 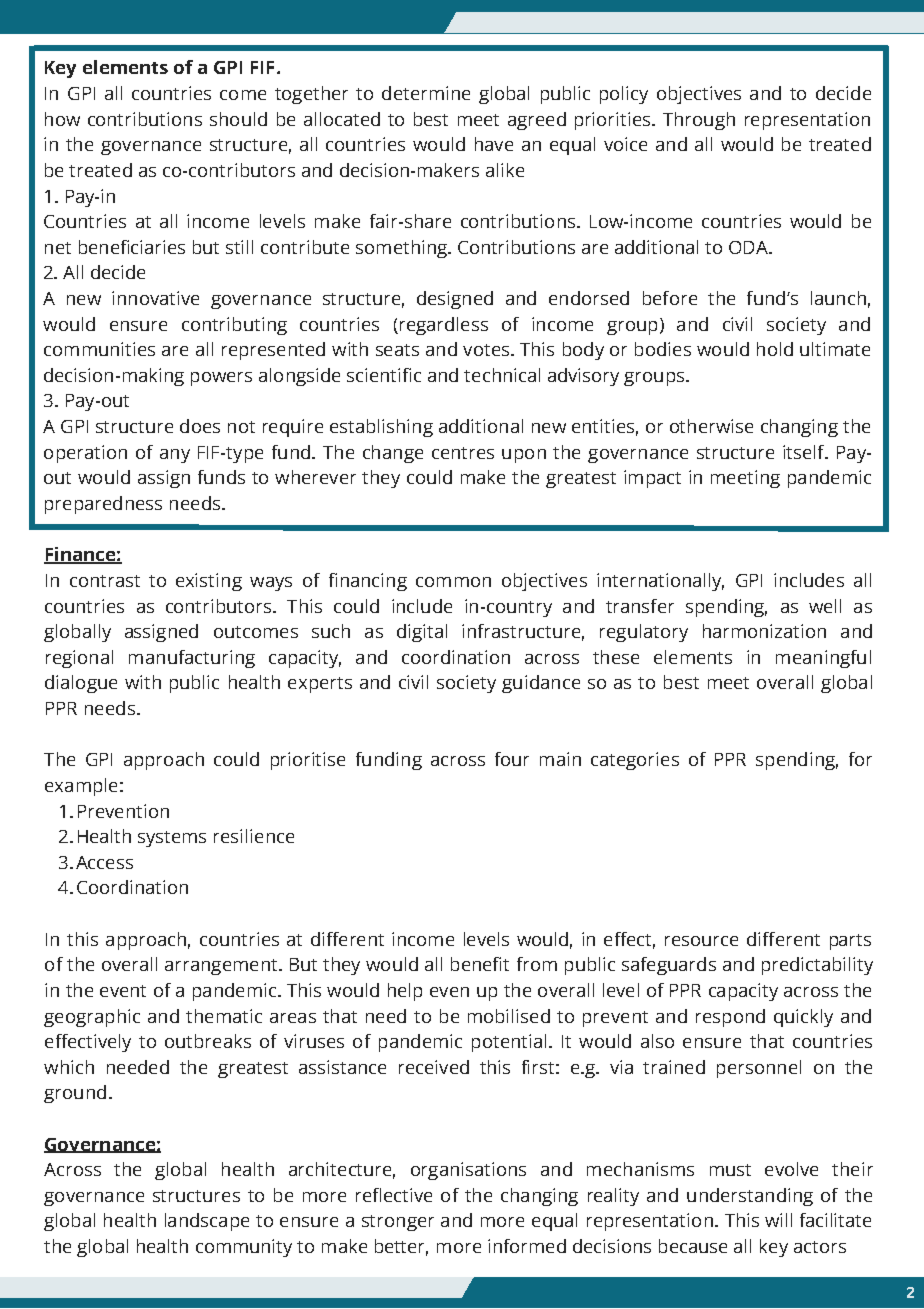 What do you see at coordinates (699, 121) in the screenshot?
I see `Through` at bounding box center [699, 121].
